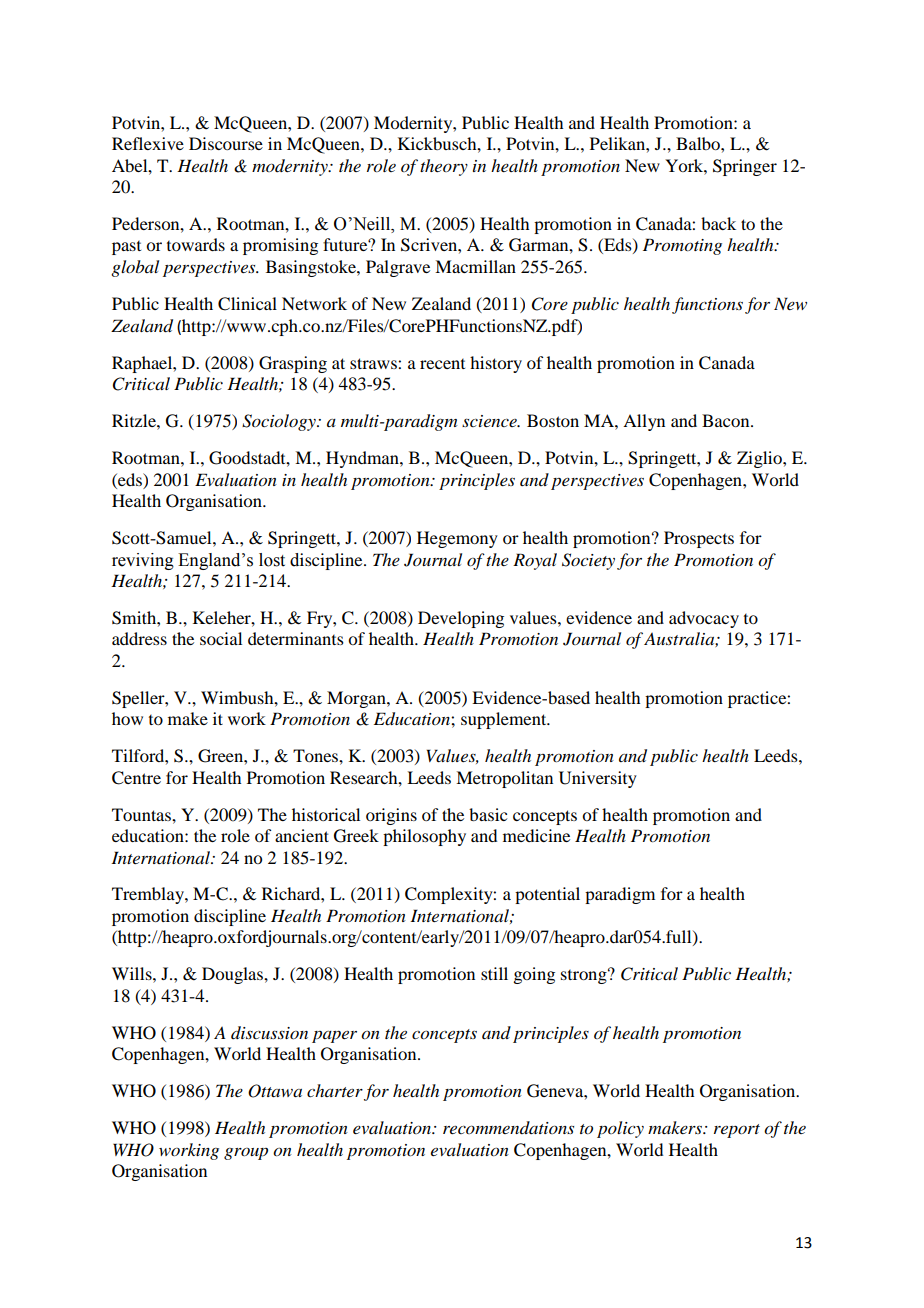 This image has width=924, height=1308. What do you see at coordinates (461, 619) in the image?
I see `Developing` at bounding box center [461, 619].
